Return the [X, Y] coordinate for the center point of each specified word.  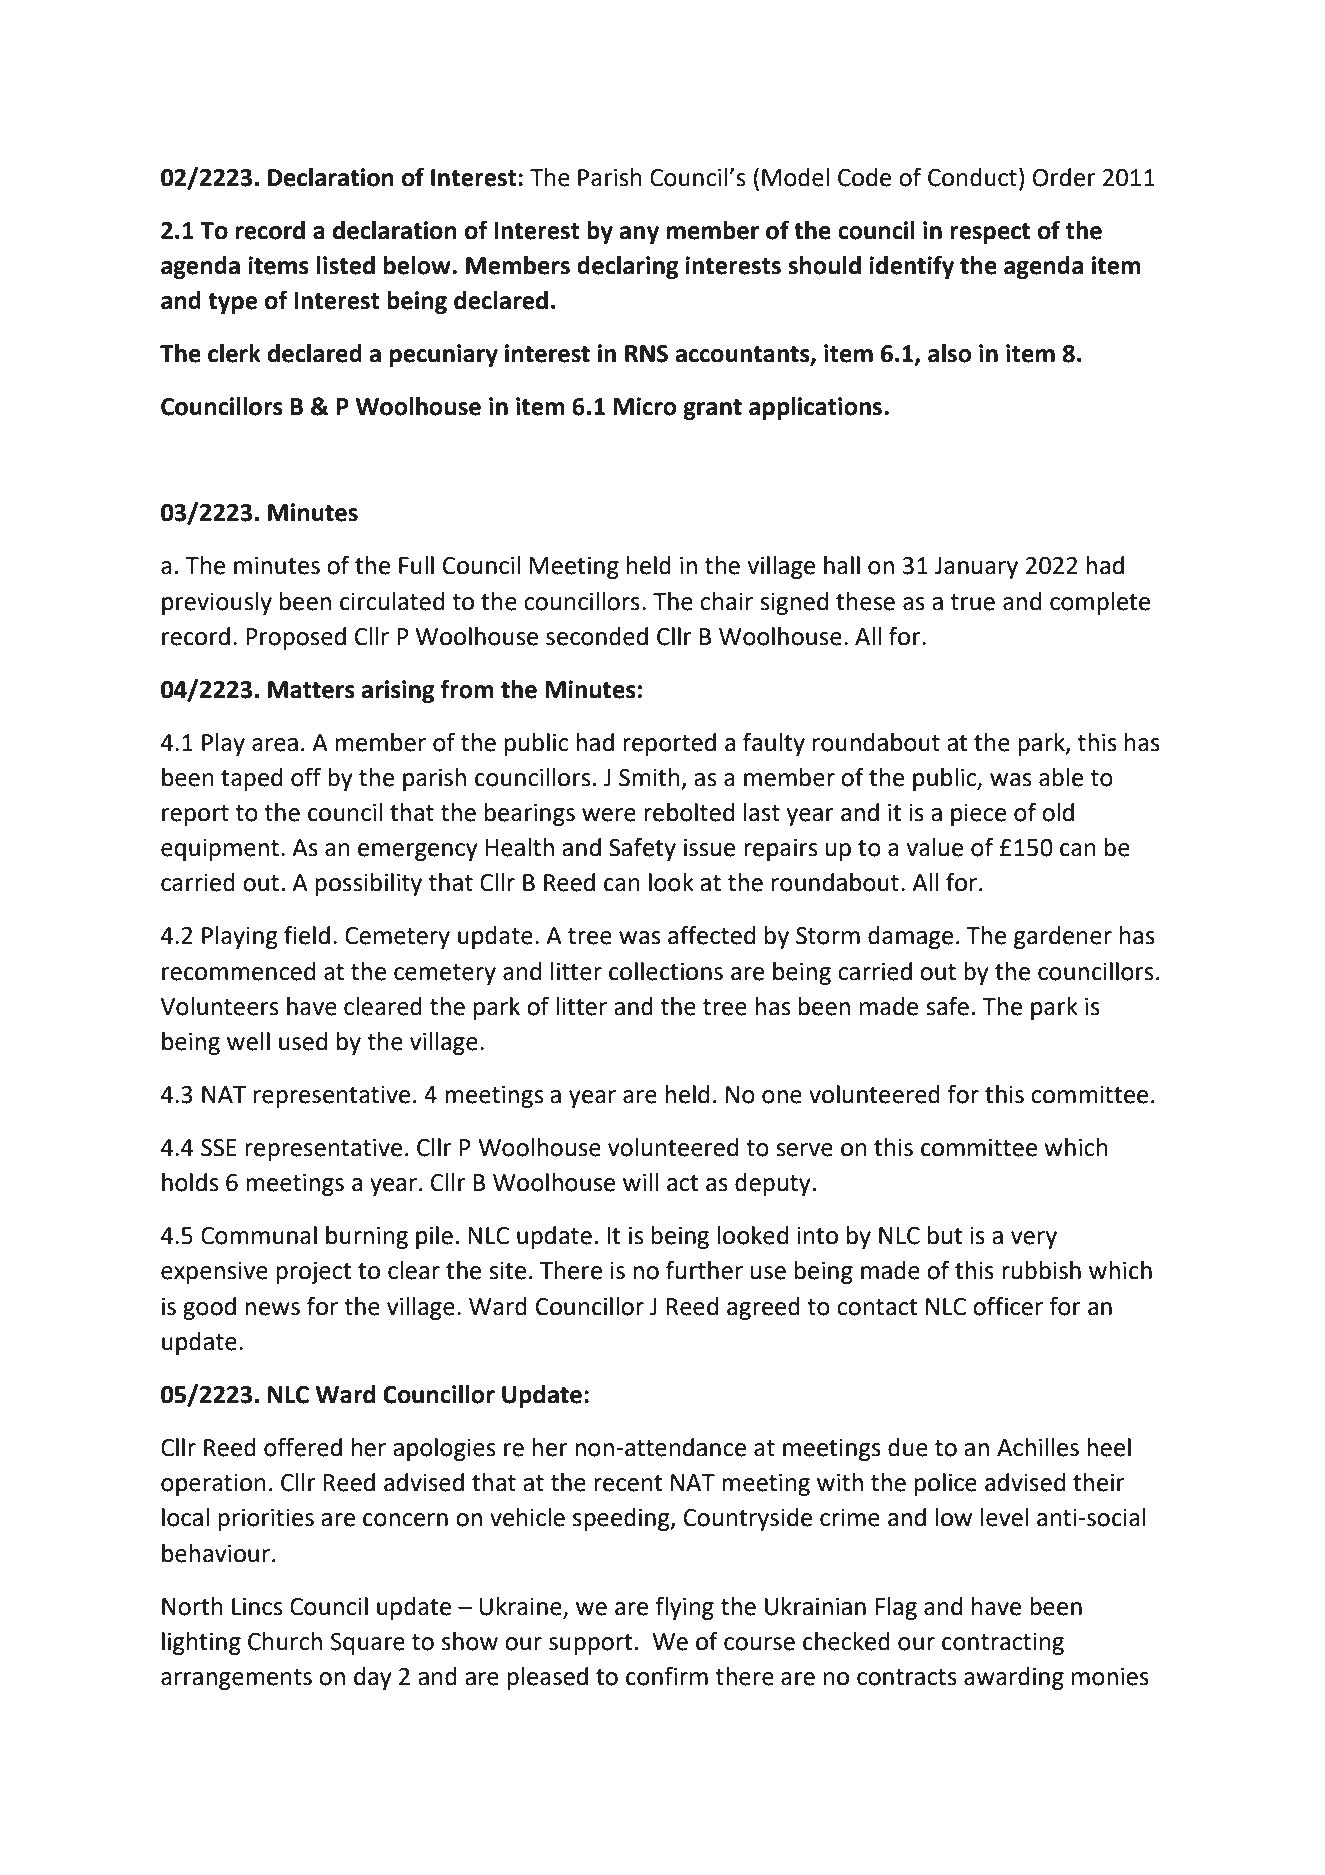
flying [684, 1608]
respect [990, 233]
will [641, 1182]
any [639, 235]
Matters [311, 690]
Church [285, 1641]
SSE [219, 1148]
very [1034, 1240]
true [972, 602]
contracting [1003, 1644]
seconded [597, 636]
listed [346, 265]
